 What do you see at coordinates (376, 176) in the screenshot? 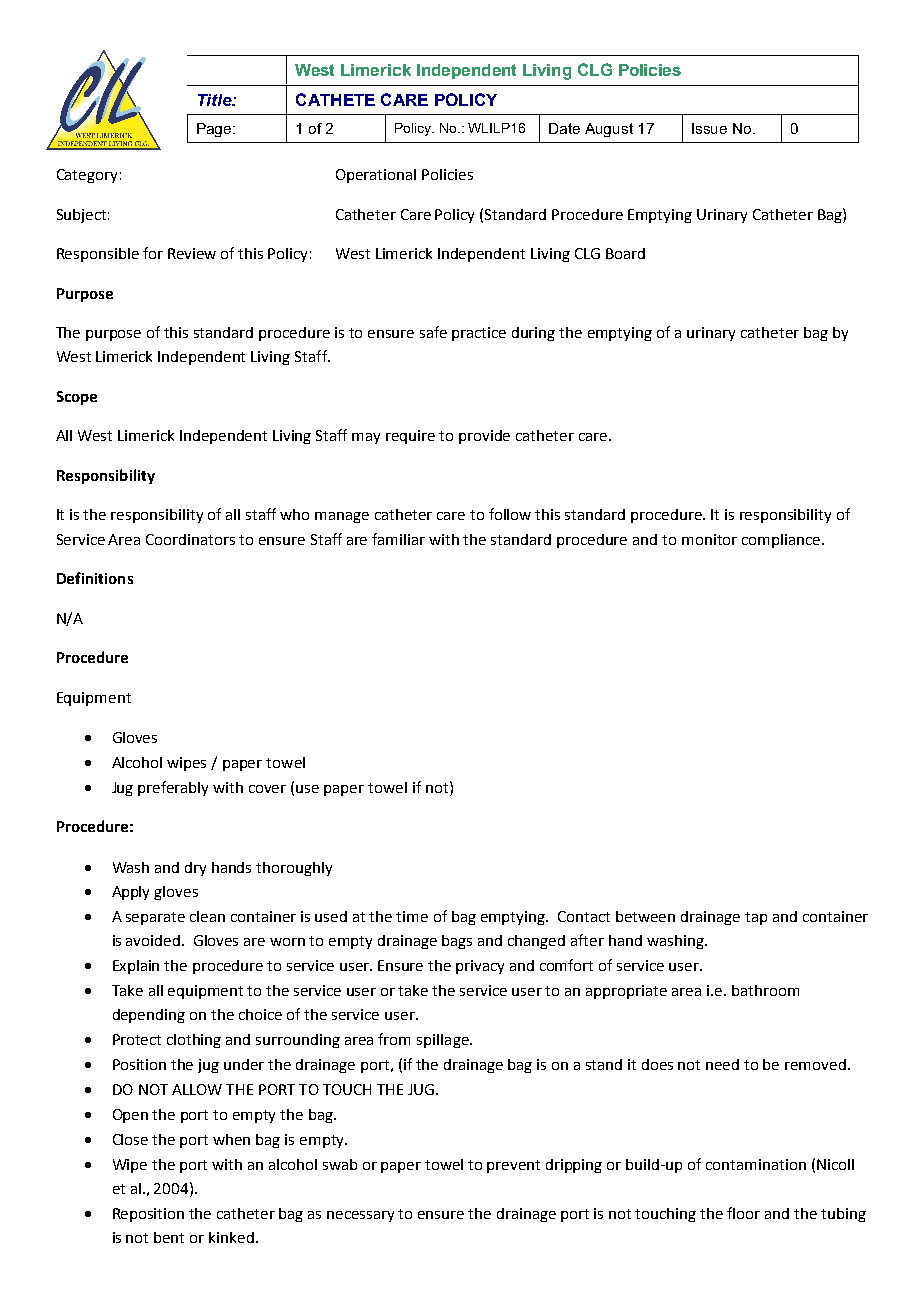
I see `Operational` at bounding box center [376, 176].
